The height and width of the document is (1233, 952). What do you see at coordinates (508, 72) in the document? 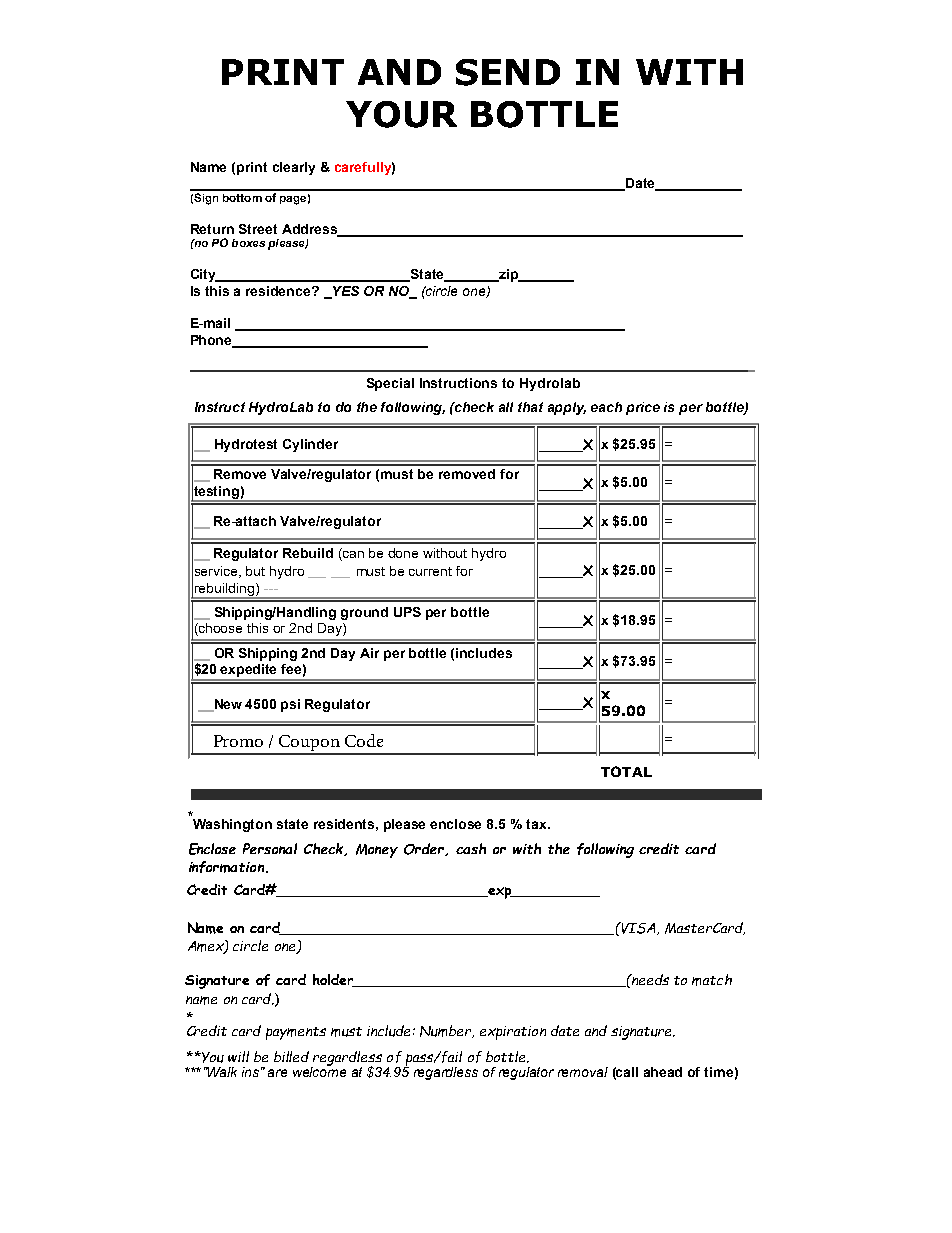
I see `SEND` at bounding box center [508, 72].
